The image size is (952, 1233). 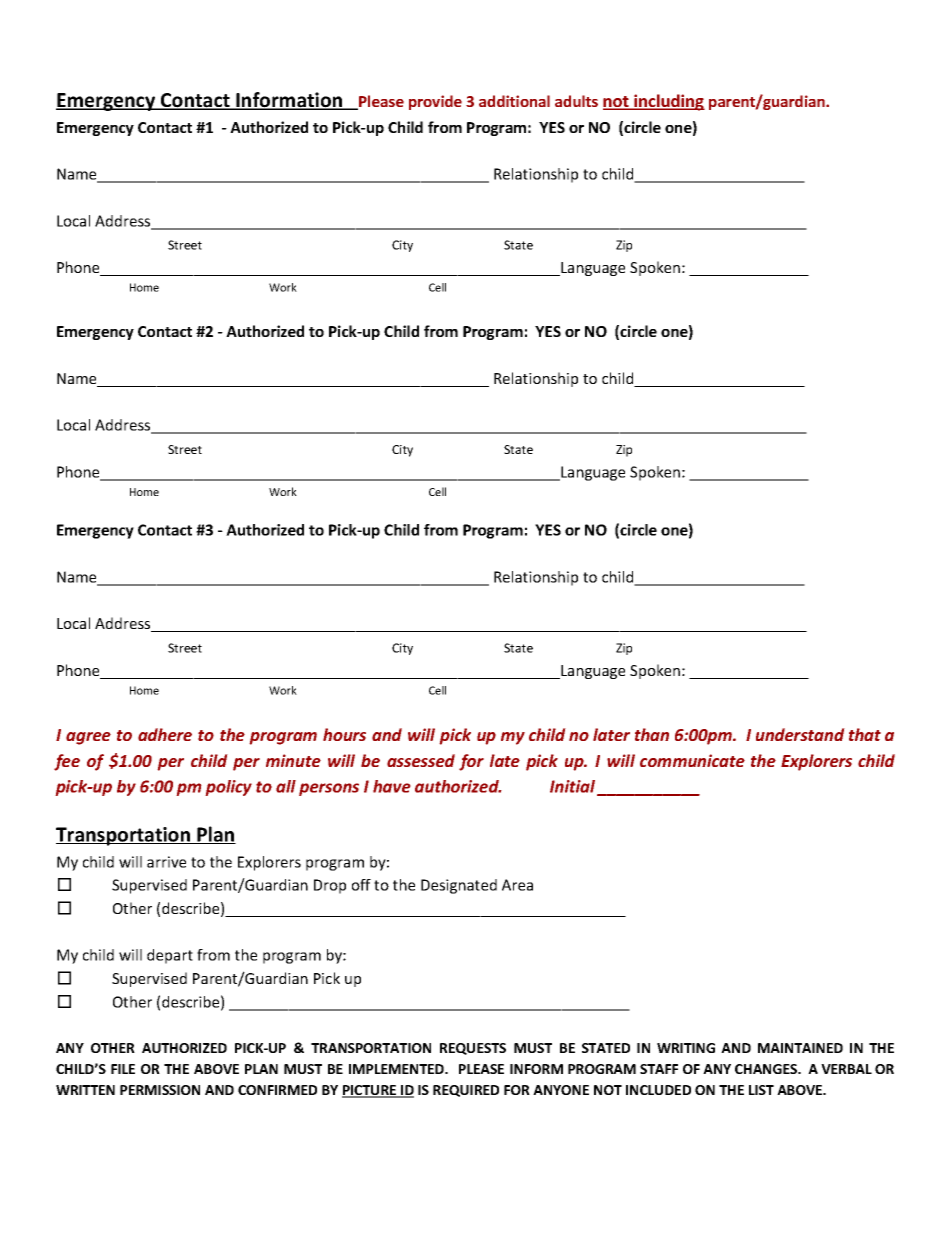 I want to click on that, so click(x=865, y=734).
